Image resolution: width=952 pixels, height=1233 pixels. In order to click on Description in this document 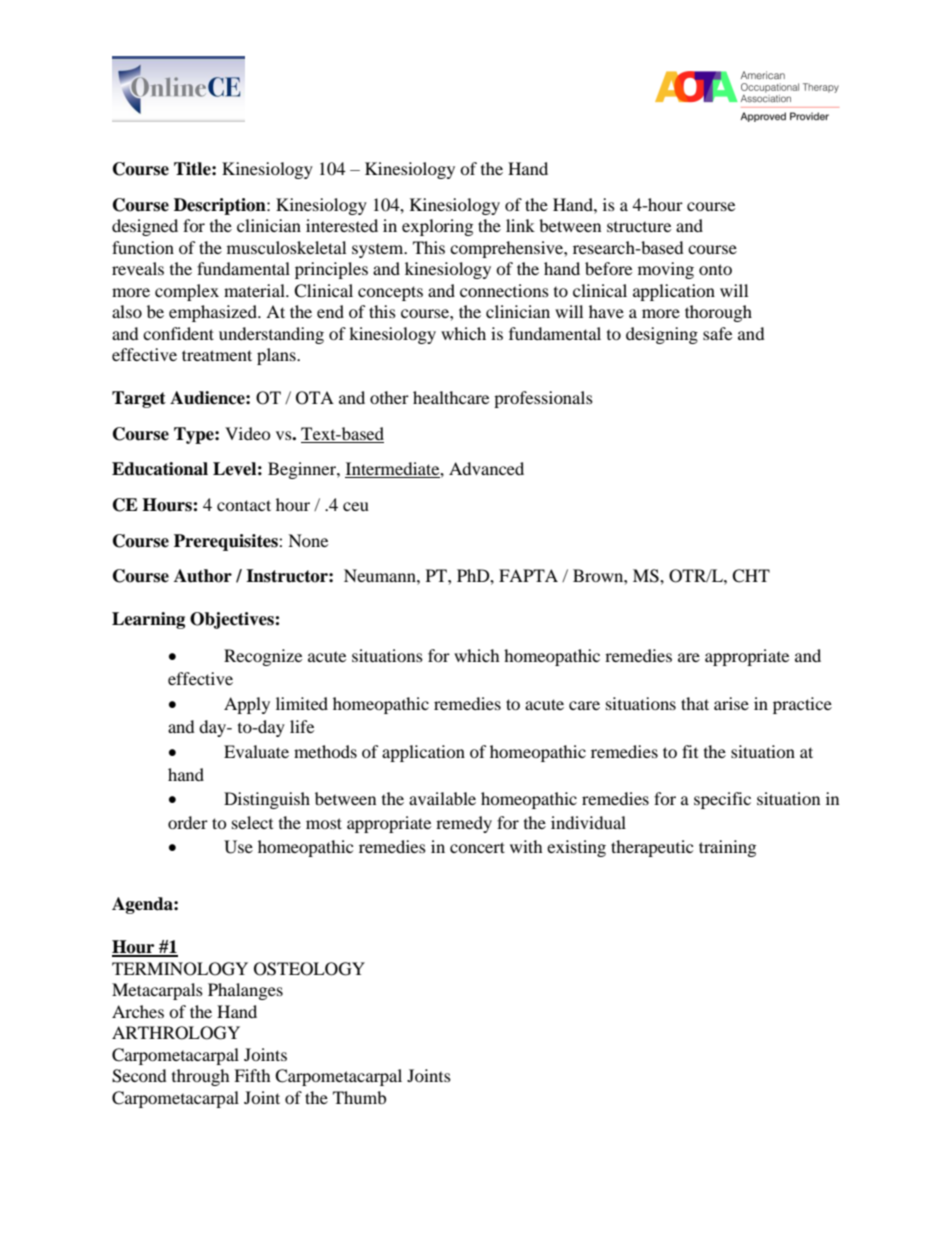, I will do `click(221, 206)`.
